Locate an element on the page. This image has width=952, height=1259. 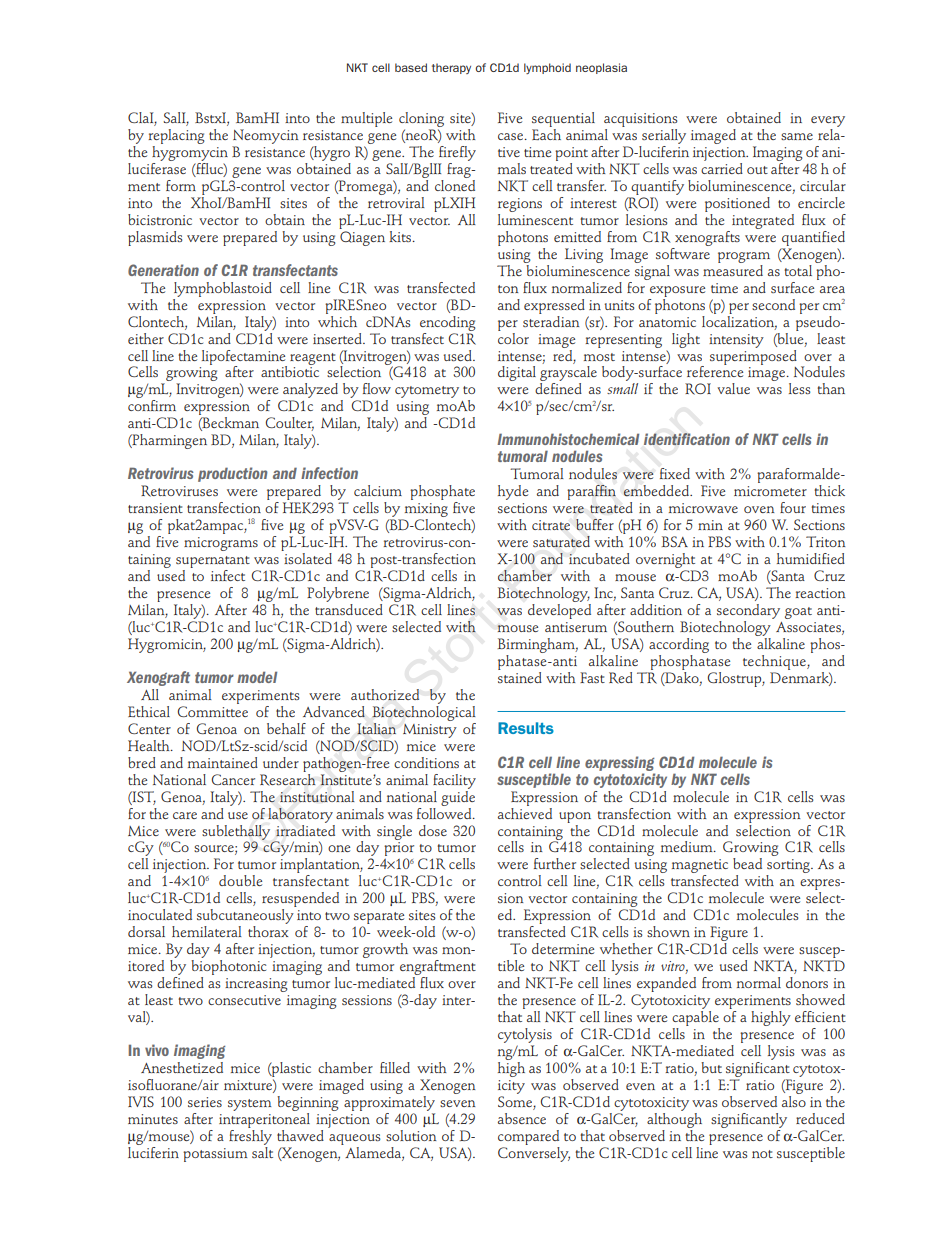
Neomycin is located at coordinates (265, 136).
